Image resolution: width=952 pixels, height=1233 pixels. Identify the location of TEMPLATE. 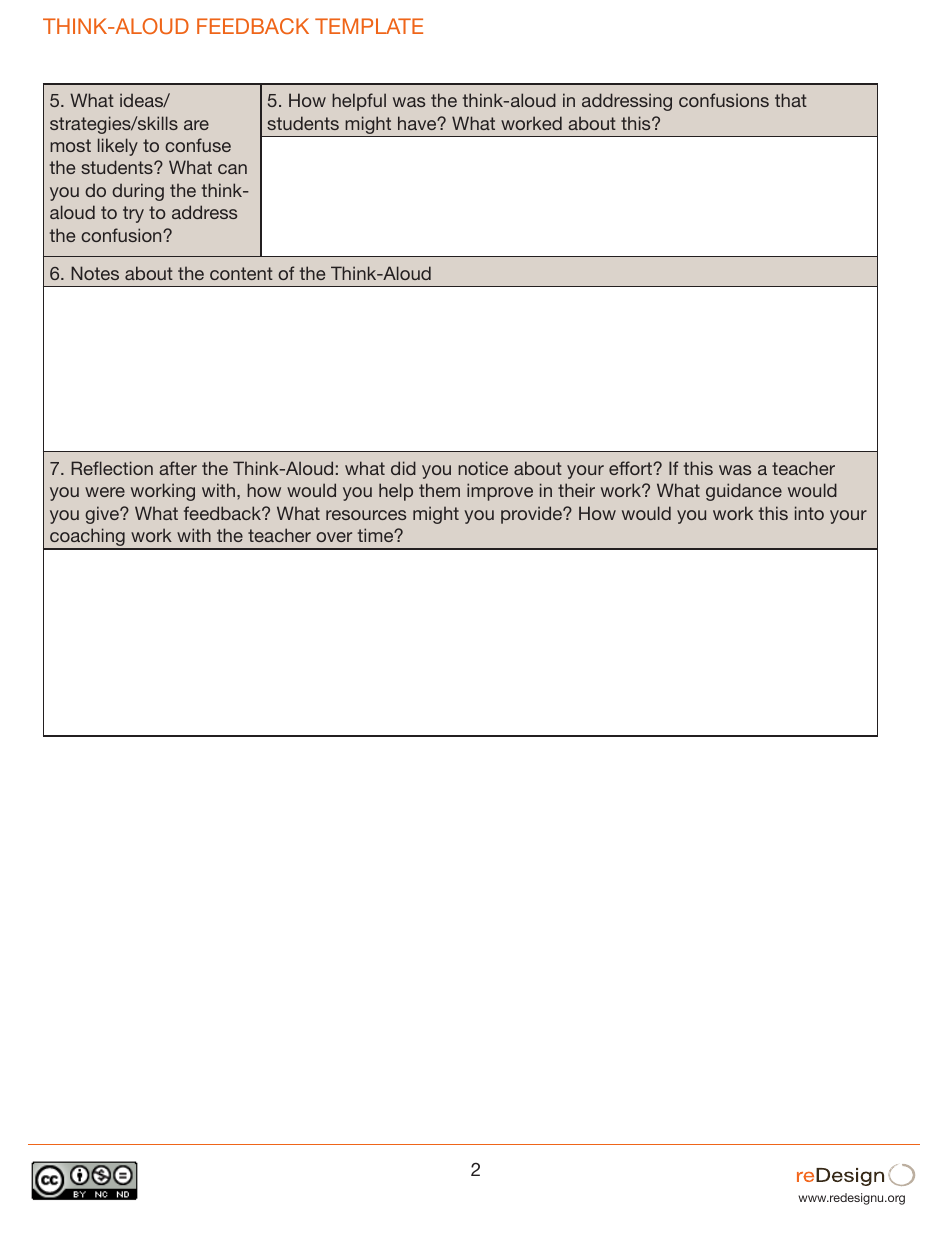
(369, 26).
